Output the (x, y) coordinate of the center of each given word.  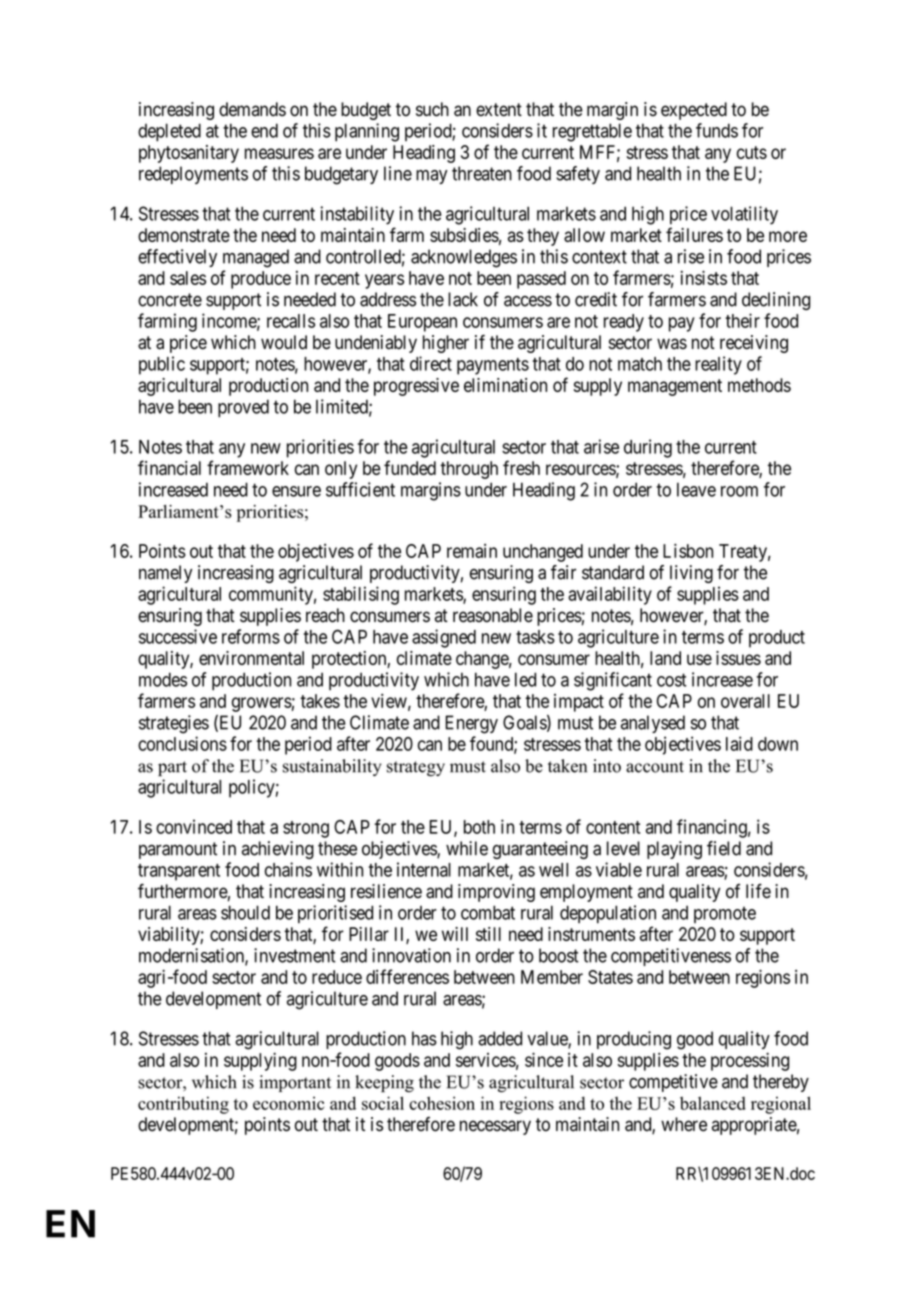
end (264, 130)
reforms (251, 636)
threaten (482, 173)
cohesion (442, 1103)
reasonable (493, 615)
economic (288, 1103)
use (699, 659)
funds (717, 130)
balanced (713, 1103)
